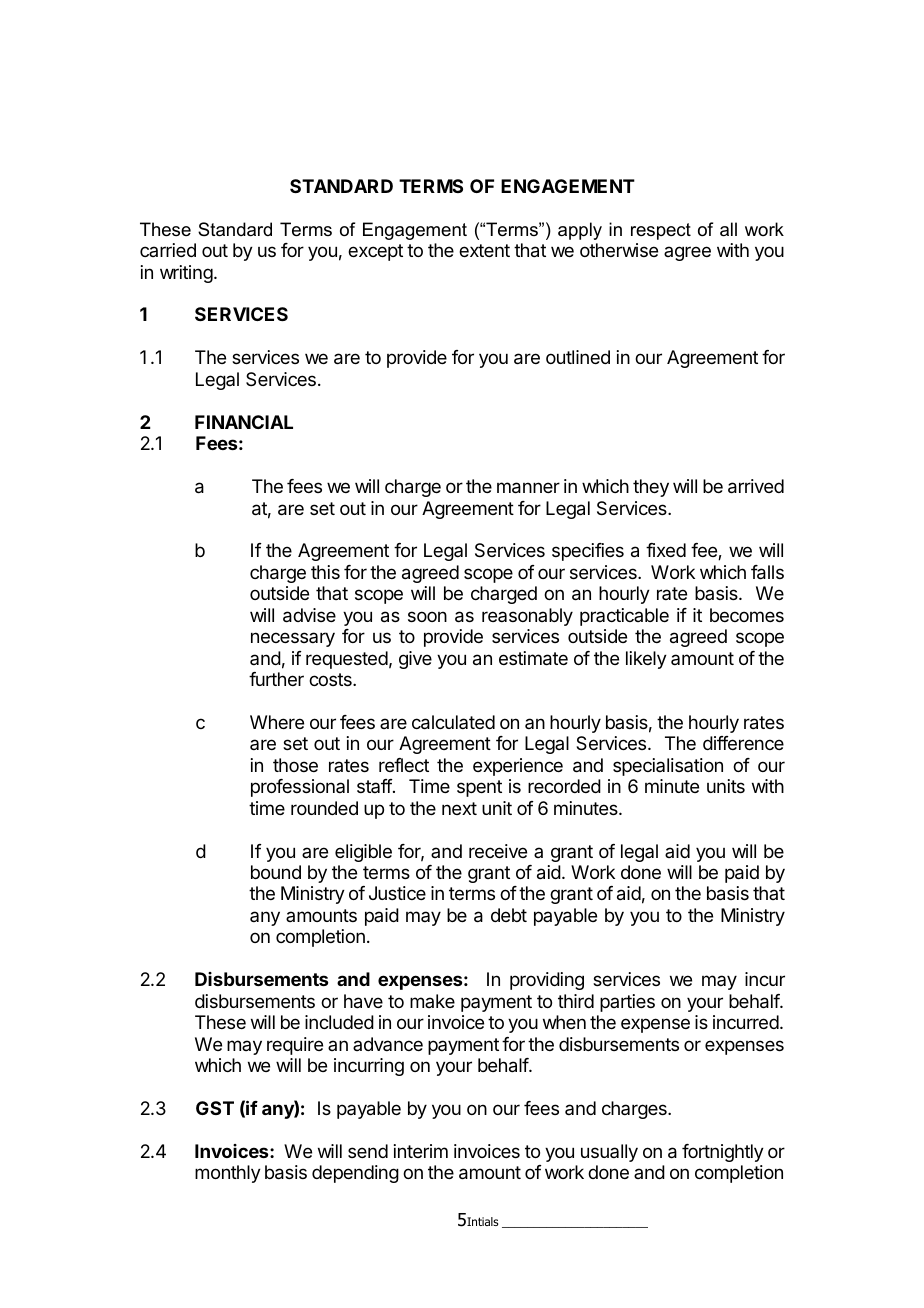 This screenshot has width=924, height=1308. Describe the element at coordinates (276, 872) in the screenshot. I see `bound` at that location.
